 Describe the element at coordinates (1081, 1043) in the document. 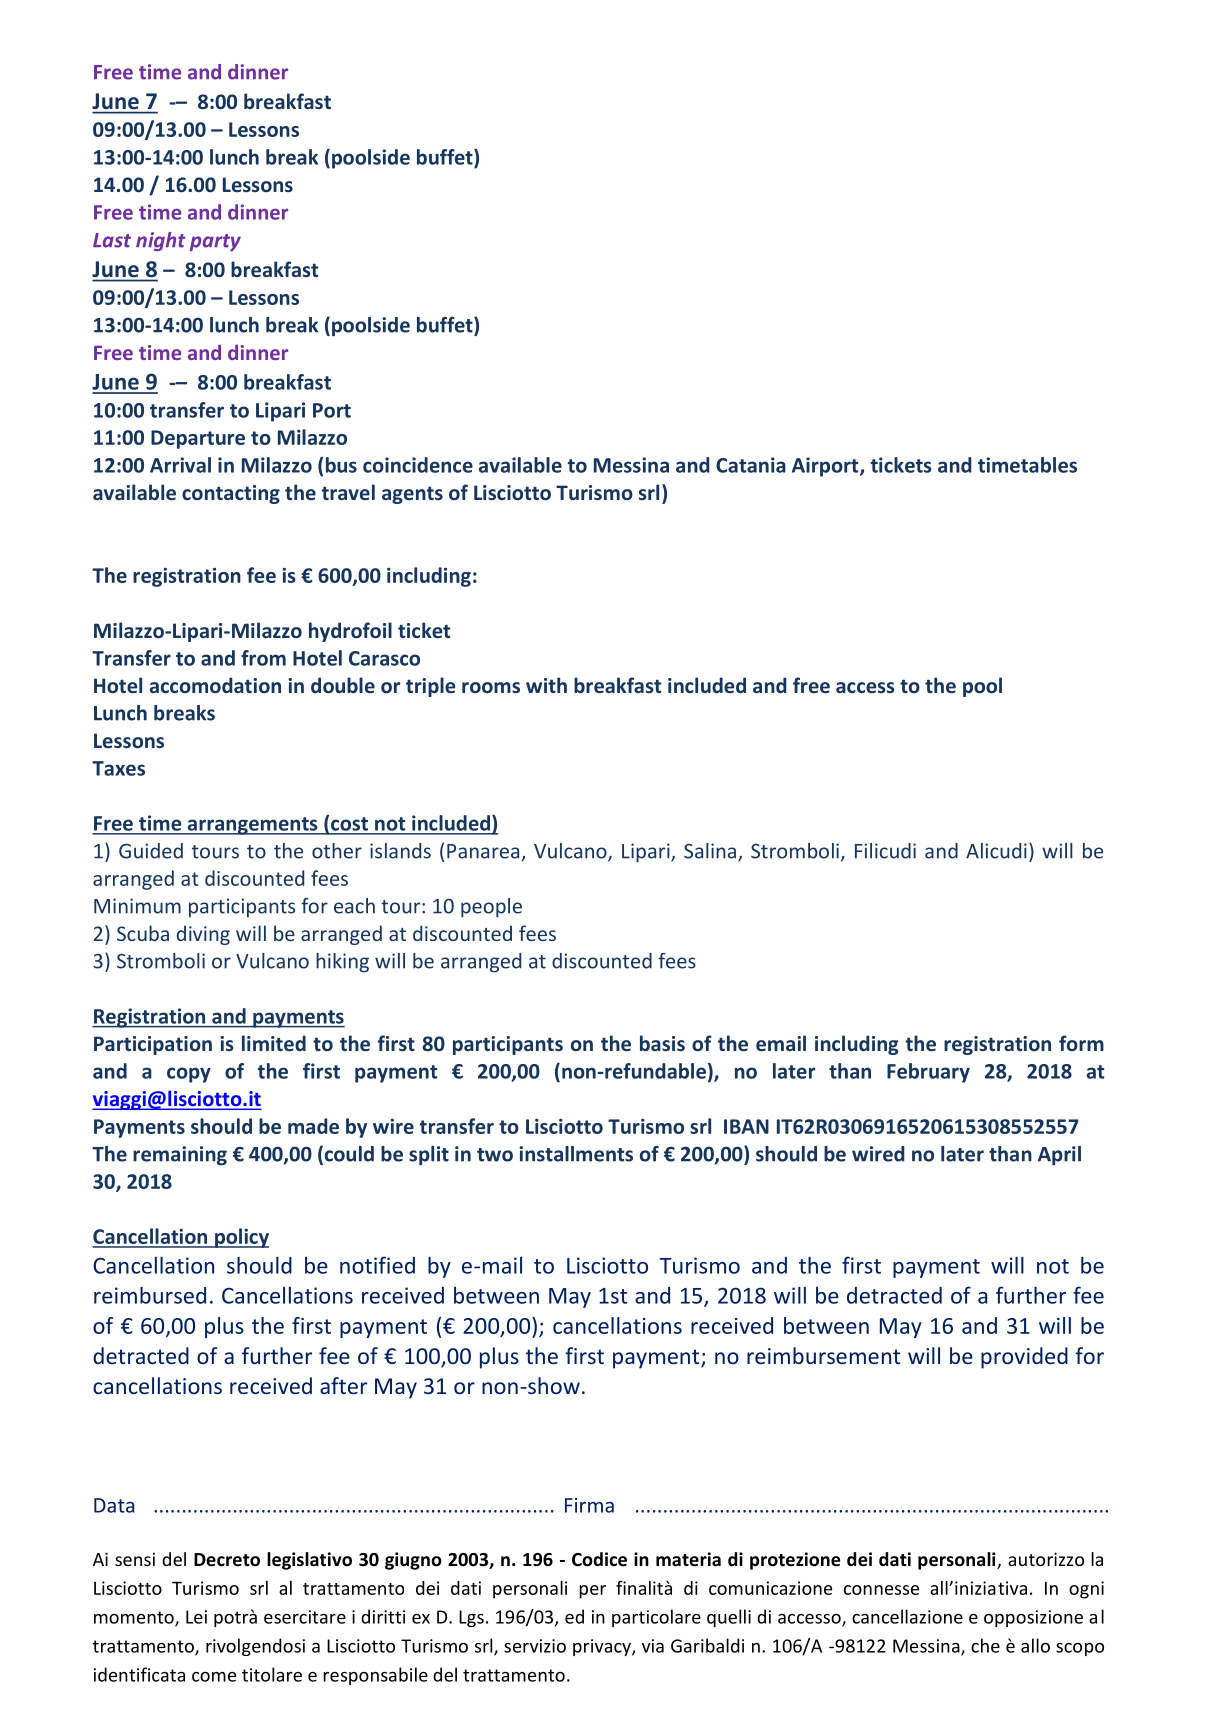

I see `form` at that location.
